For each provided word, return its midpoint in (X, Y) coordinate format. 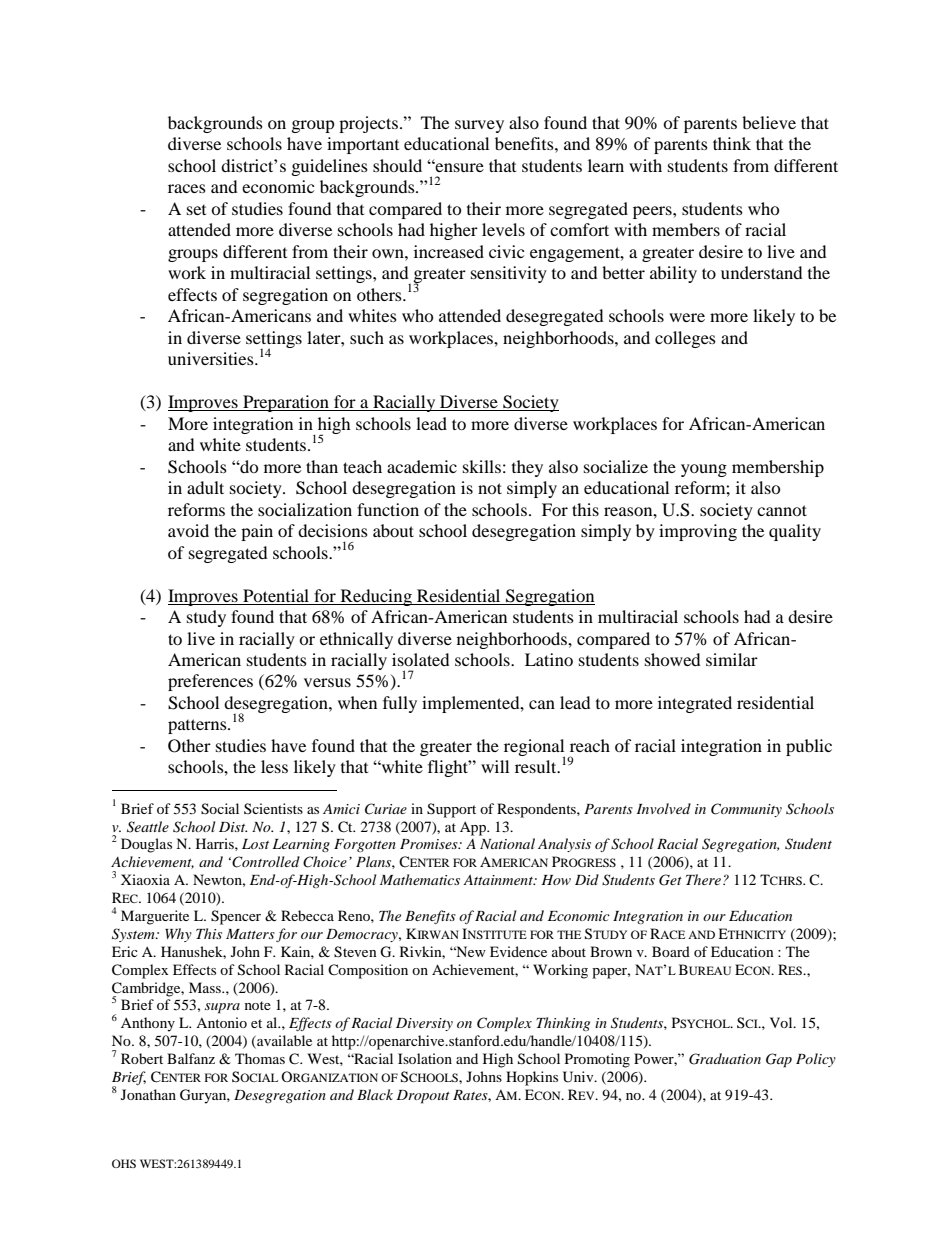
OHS (124, 1163)
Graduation (725, 1059)
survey (479, 126)
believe (769, 122)
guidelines (329, 167)
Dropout (423, 1097)
